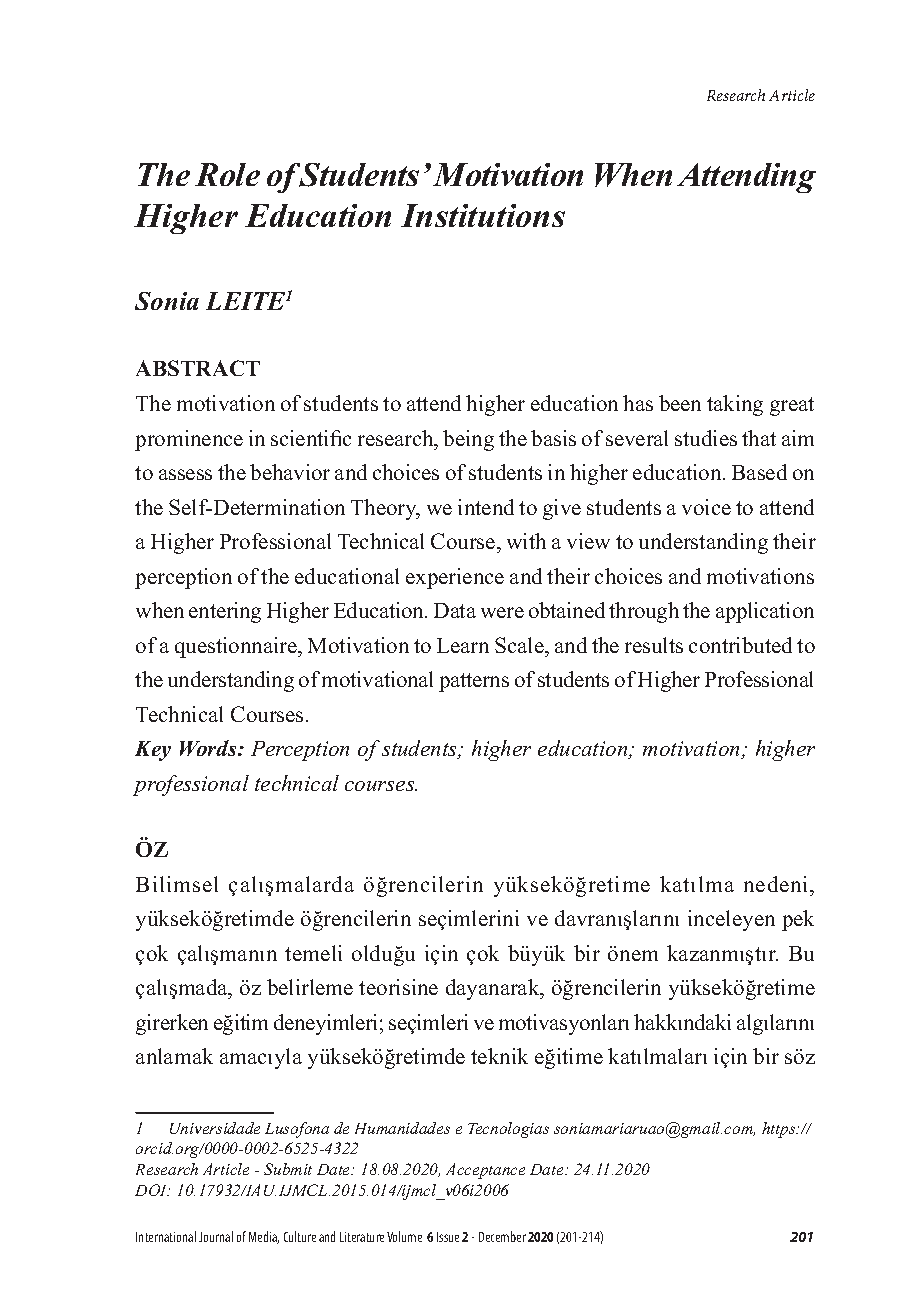 Image resolution: width=924 pixels, height=1305 pixels. Describe the element at coordinates (483, 215) in the document. I see `Institutions` at that location.
